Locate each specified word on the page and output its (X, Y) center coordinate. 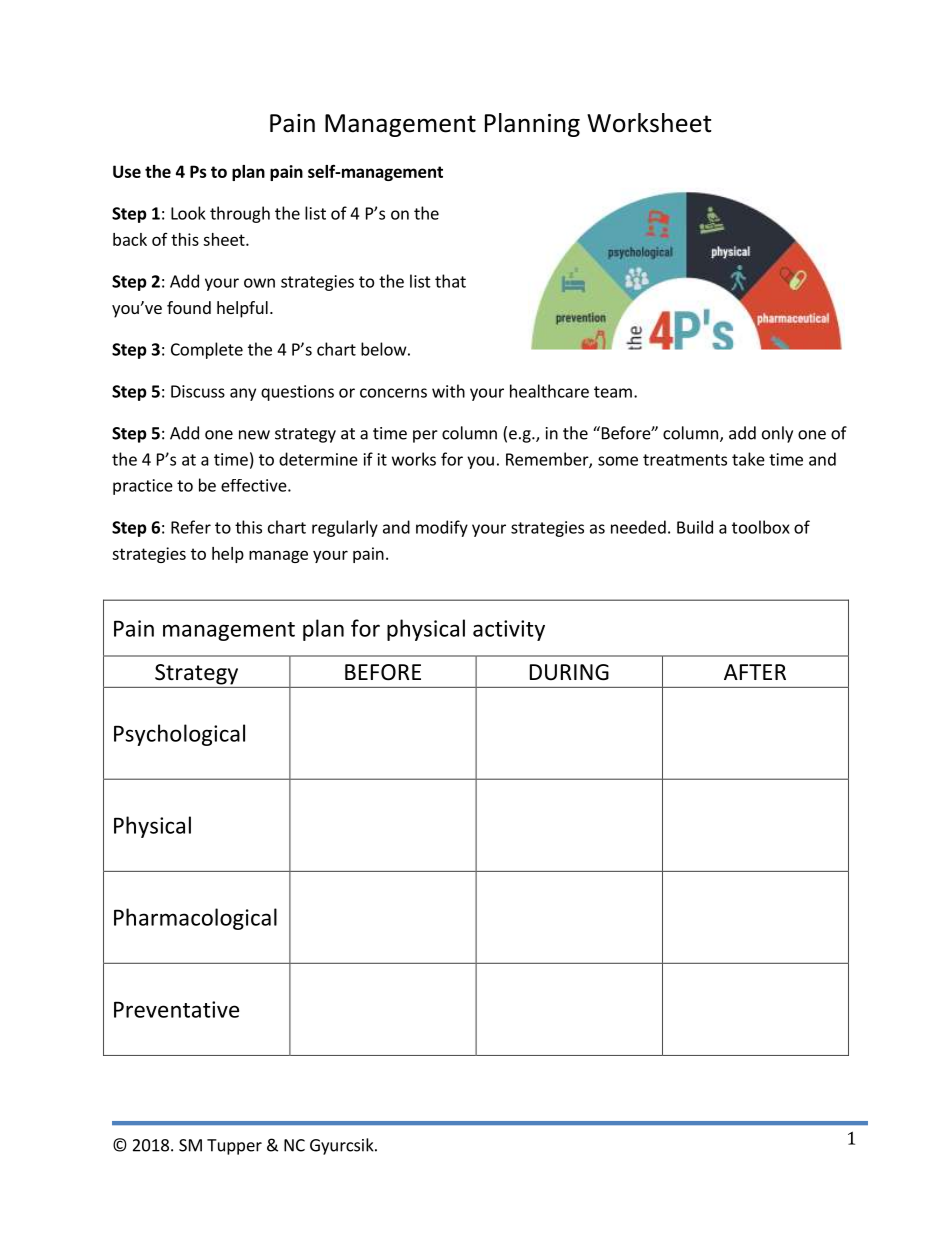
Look (188, 213)
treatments (685, 460)
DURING (569, 672)
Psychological (179, 735)
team (613, 392)
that (450, 281)
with (448, 391)
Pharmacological (195, 919)
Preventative (176, 1009)
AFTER (755, 672)
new (254, 435)
